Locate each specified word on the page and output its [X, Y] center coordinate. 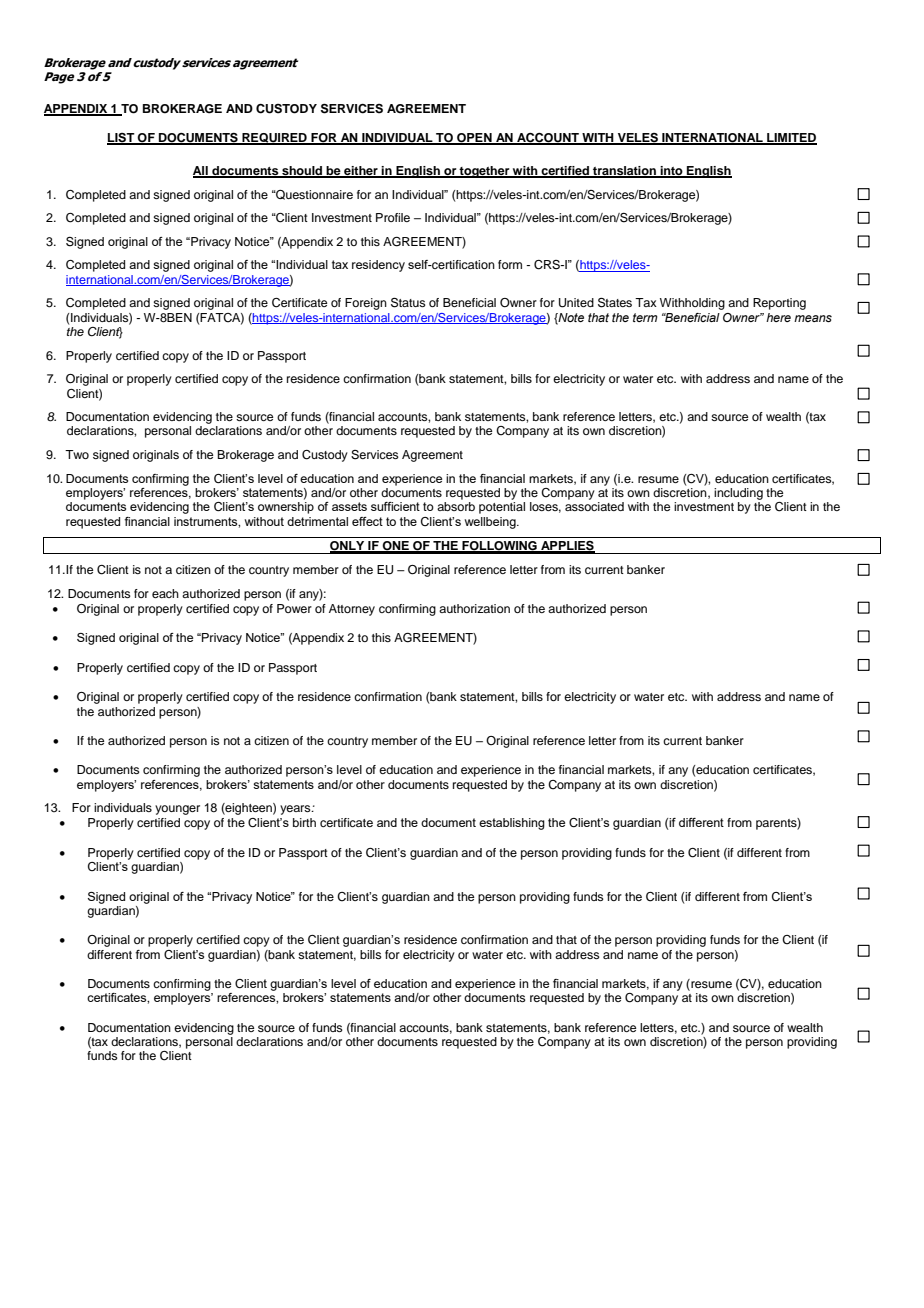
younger [177, 810]
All [201, 171]
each [165, 593]
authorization [474, 608]
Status [408, 303]
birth [304, 822]
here [778, 317]
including [738, 494]
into [672, 171]
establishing [512, 824]
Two [77, 454]
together [485, 172]
